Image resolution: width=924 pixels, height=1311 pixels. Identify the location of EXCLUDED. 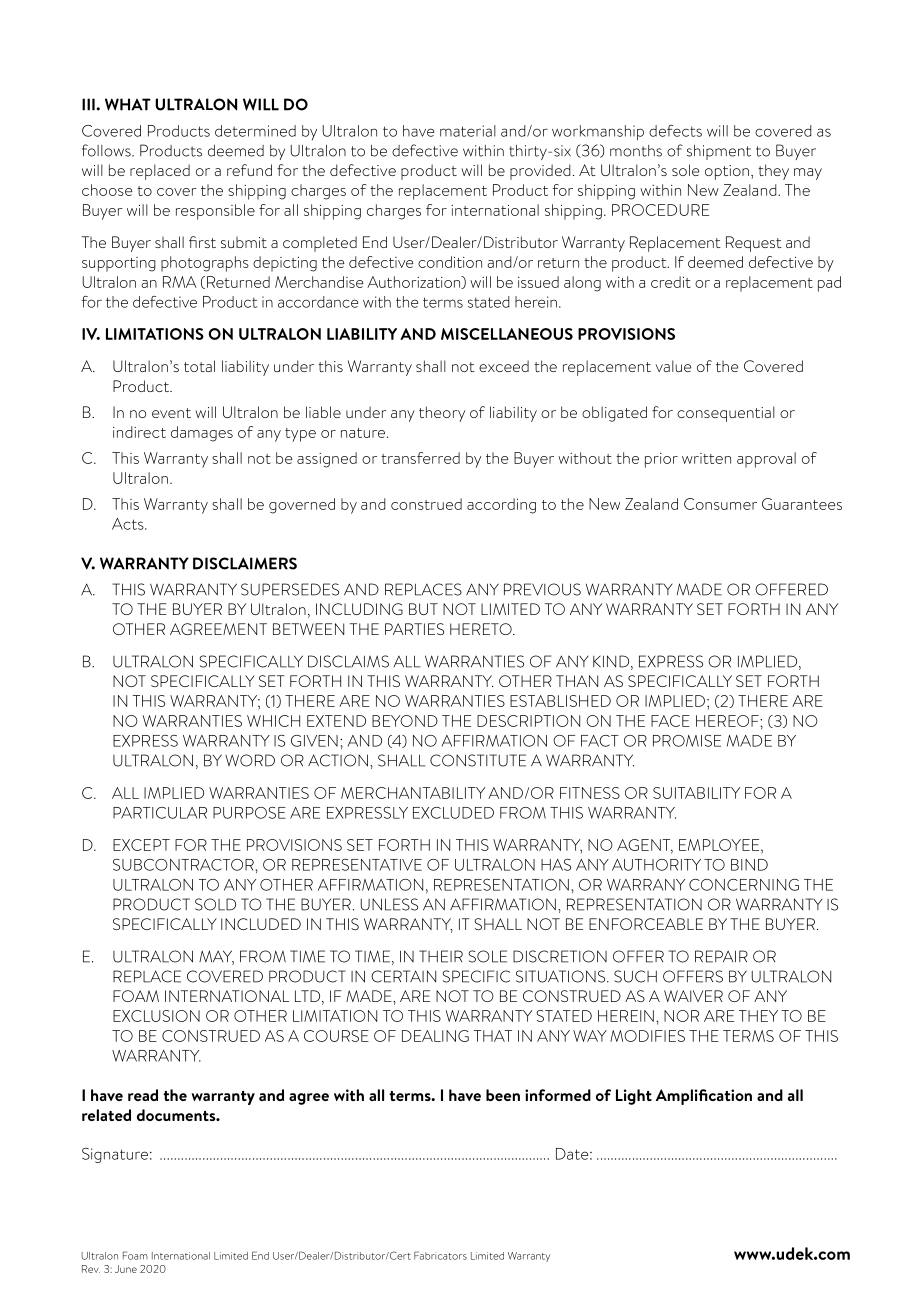
(453, 813).
